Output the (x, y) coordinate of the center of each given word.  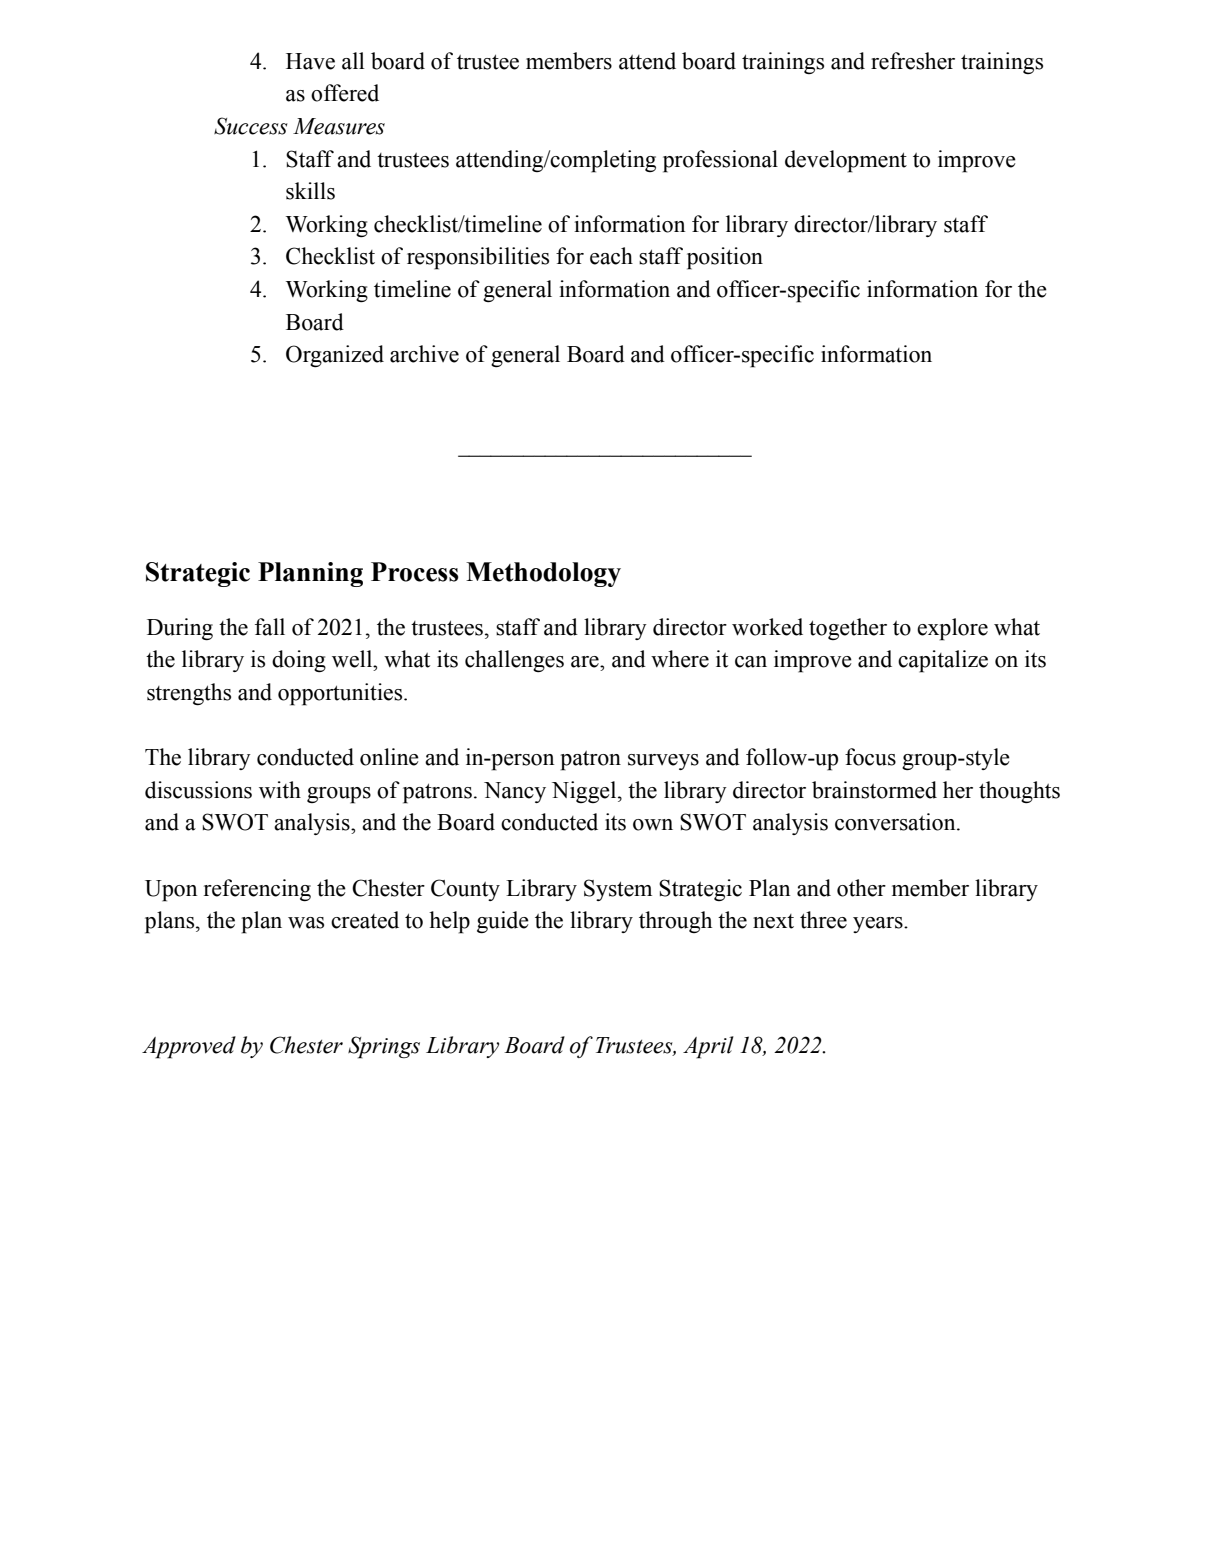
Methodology (543, 574)
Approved (189, 1047)
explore (952, 629)
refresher (913, 61)
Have (310, 61)
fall (270, 627)
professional (720, 161)
